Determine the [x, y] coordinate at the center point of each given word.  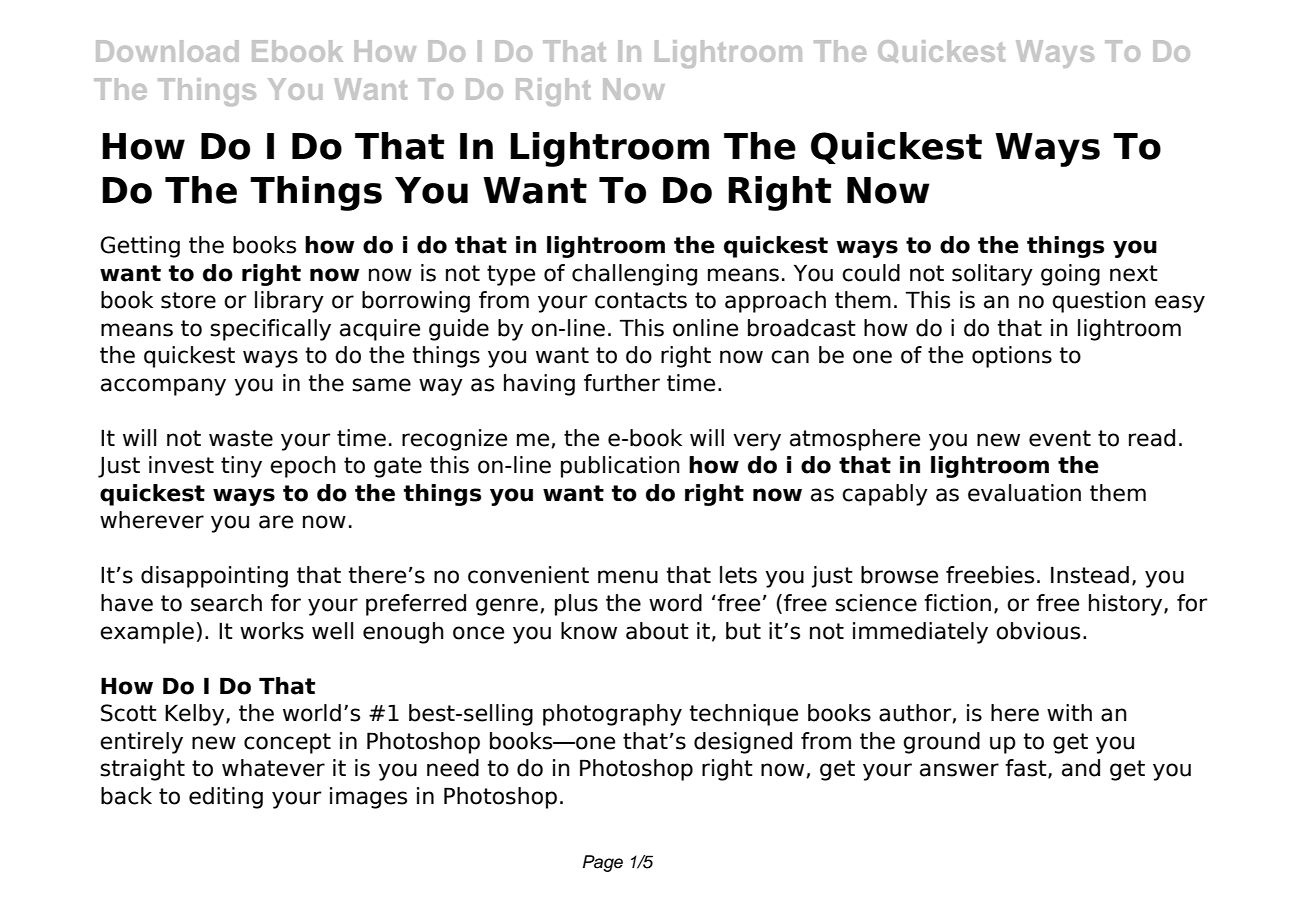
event [1060, 438]
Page [603, 863]
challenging [634, 275]
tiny [241, 467]
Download [167, 51]
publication [620, 467]
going [1070, 275]
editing [226, 798]
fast [1027, 769]
